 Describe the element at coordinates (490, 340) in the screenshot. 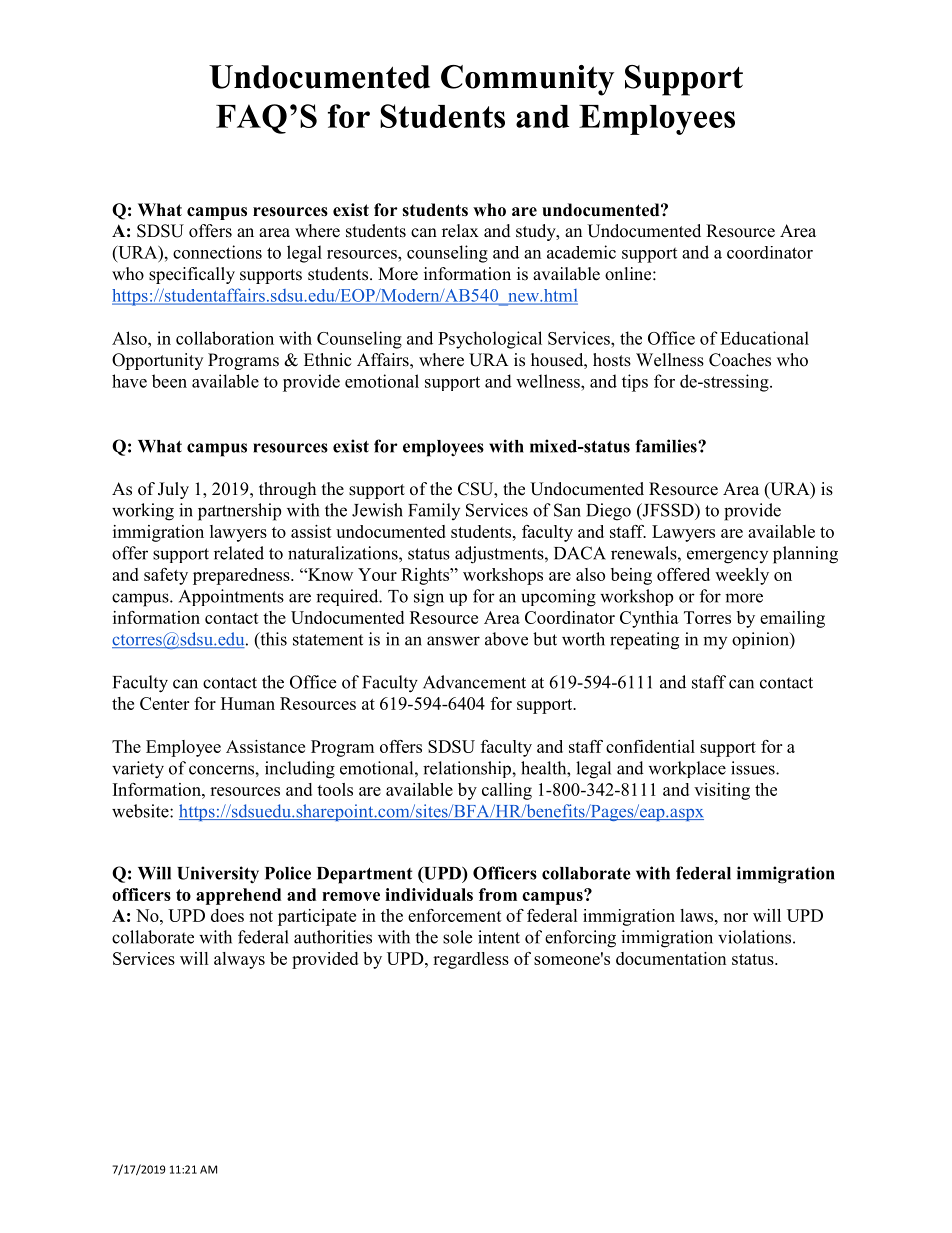

I see `Psychological` at that location.
